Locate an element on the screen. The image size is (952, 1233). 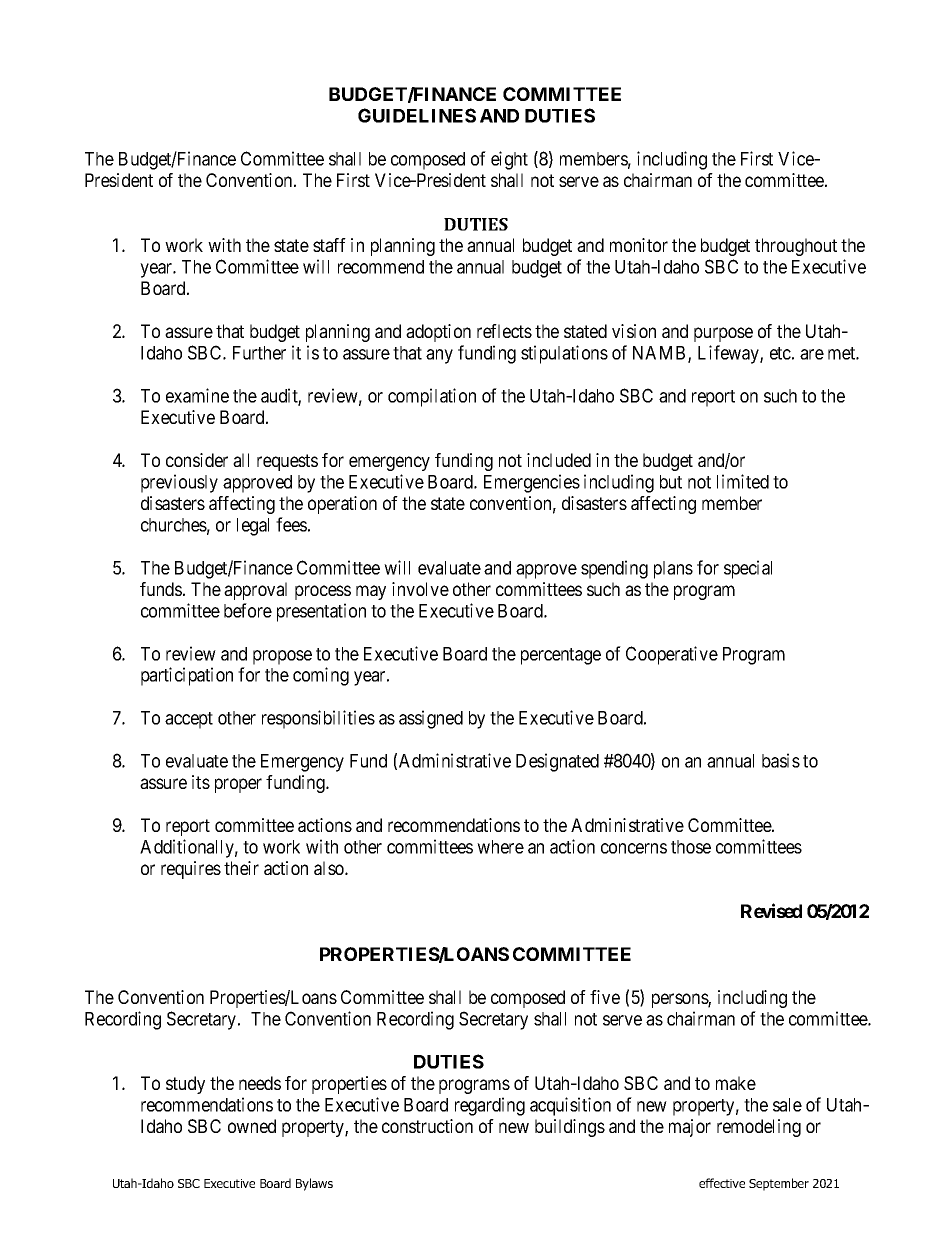
owned is located at coordinates (252, 1126).
